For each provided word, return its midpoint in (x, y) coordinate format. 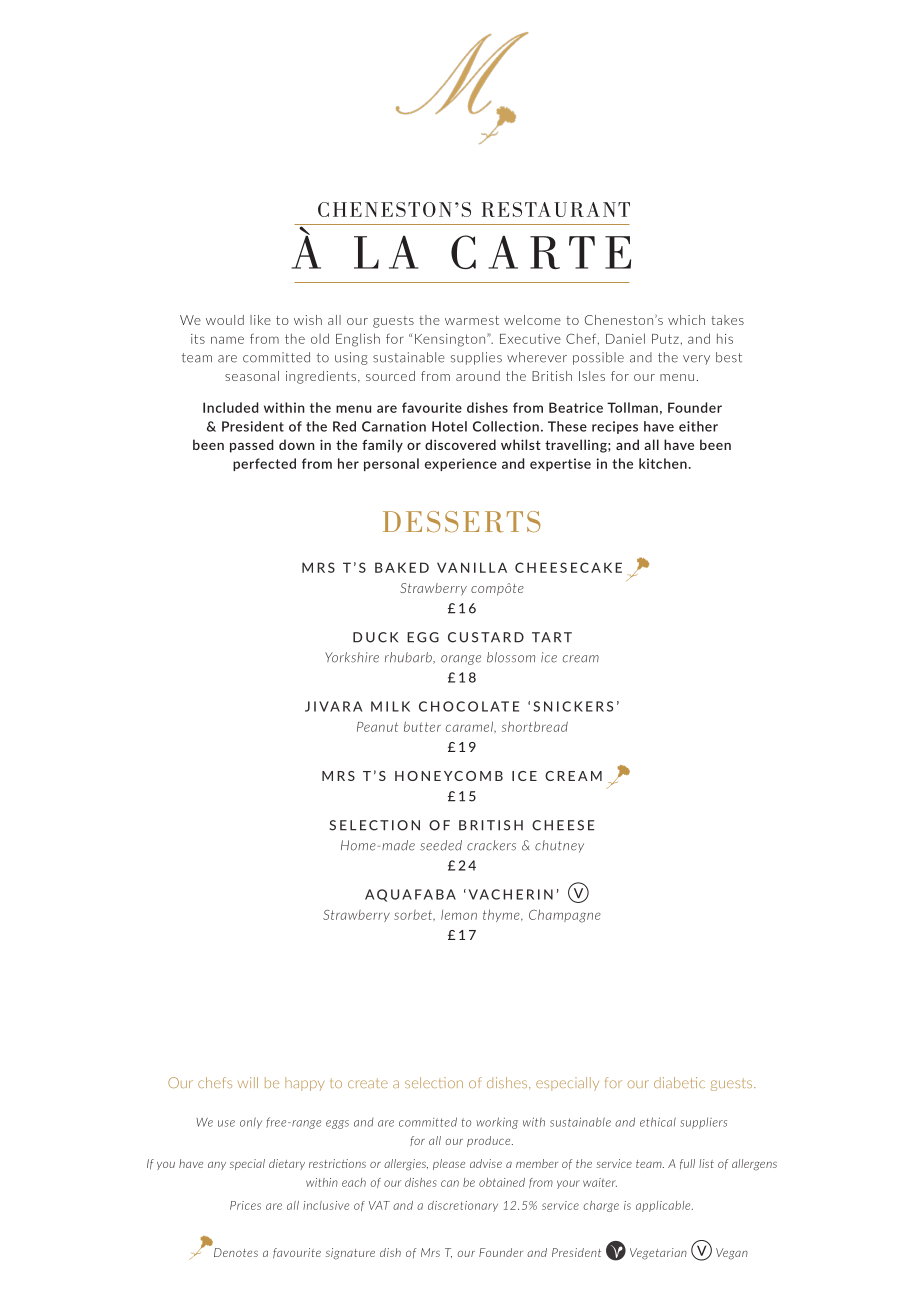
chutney (559, 846)
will (248, 1082)
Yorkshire (352, 657)
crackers (491, 845)
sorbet (414, 915)
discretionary (463, 1206)
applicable (664, 1206)
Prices (245, 1205)
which (686, 320)
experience (461, 464)
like (260, 320)
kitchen (663, 463)
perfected (264, 464)
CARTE (541, 252)
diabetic (679, 1082)
